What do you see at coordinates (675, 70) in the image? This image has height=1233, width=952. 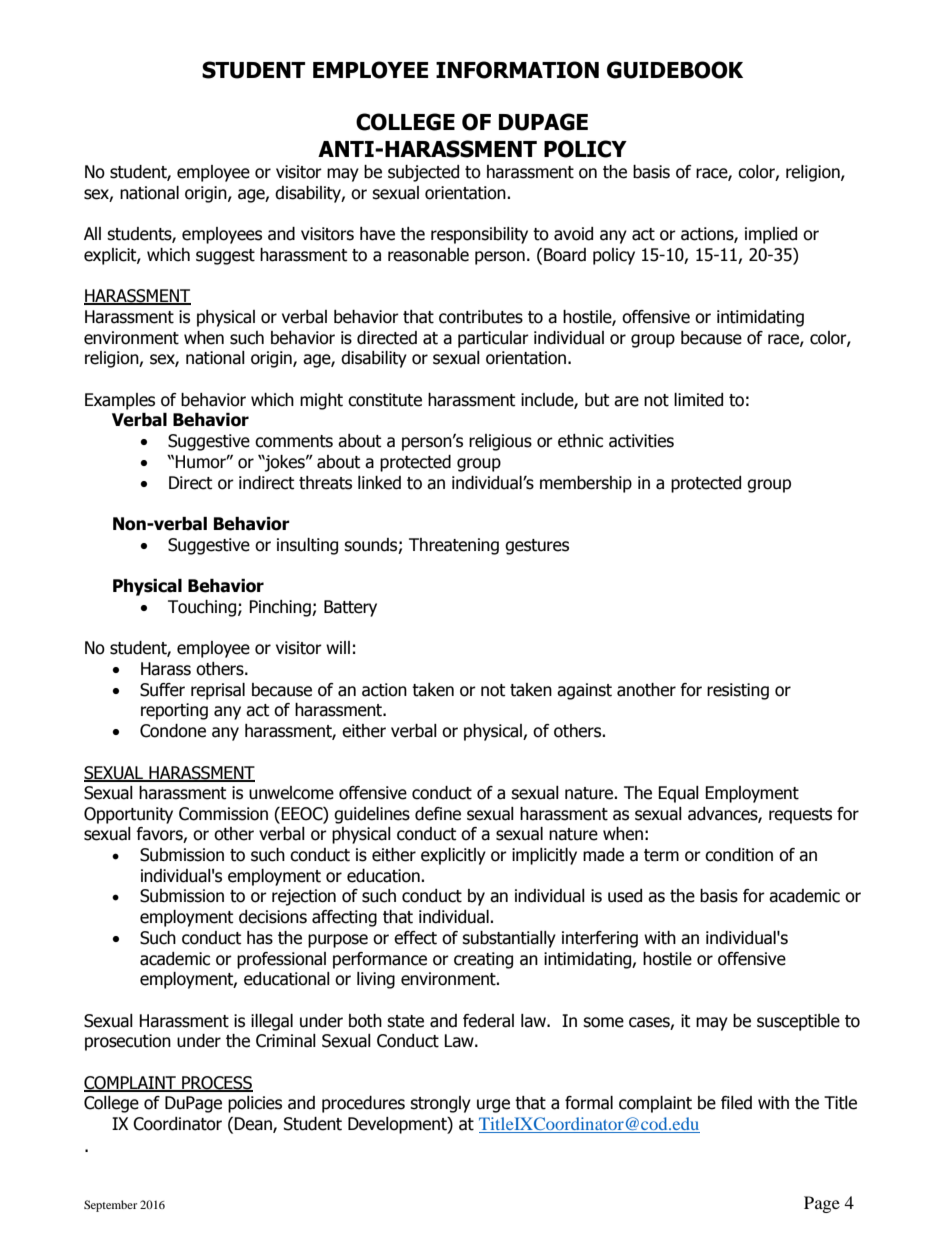 I see `GUIDEBOOK` at bounding box center [675, 70].
